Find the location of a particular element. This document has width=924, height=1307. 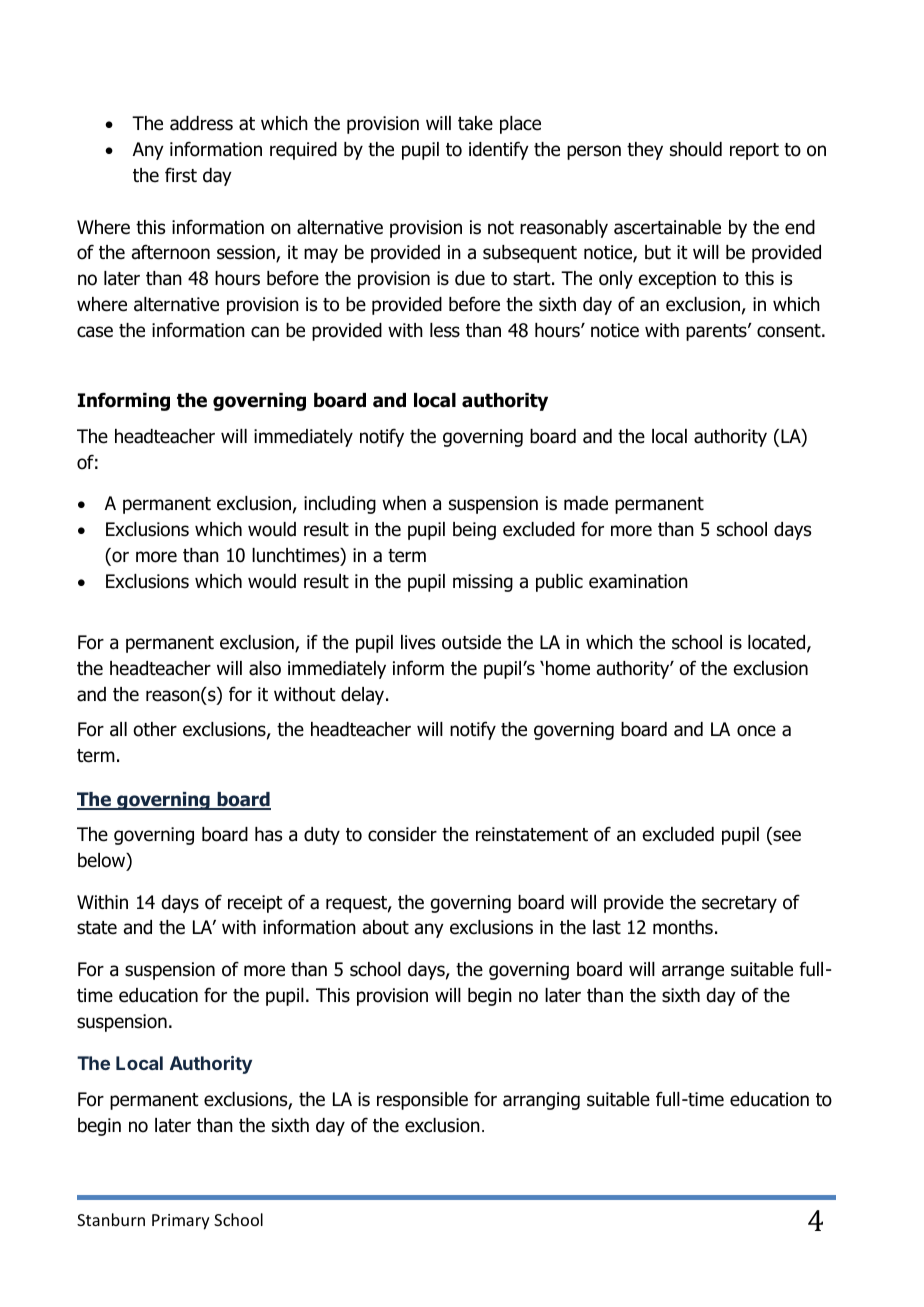

Primary is located at coordinates (181, 1222).
